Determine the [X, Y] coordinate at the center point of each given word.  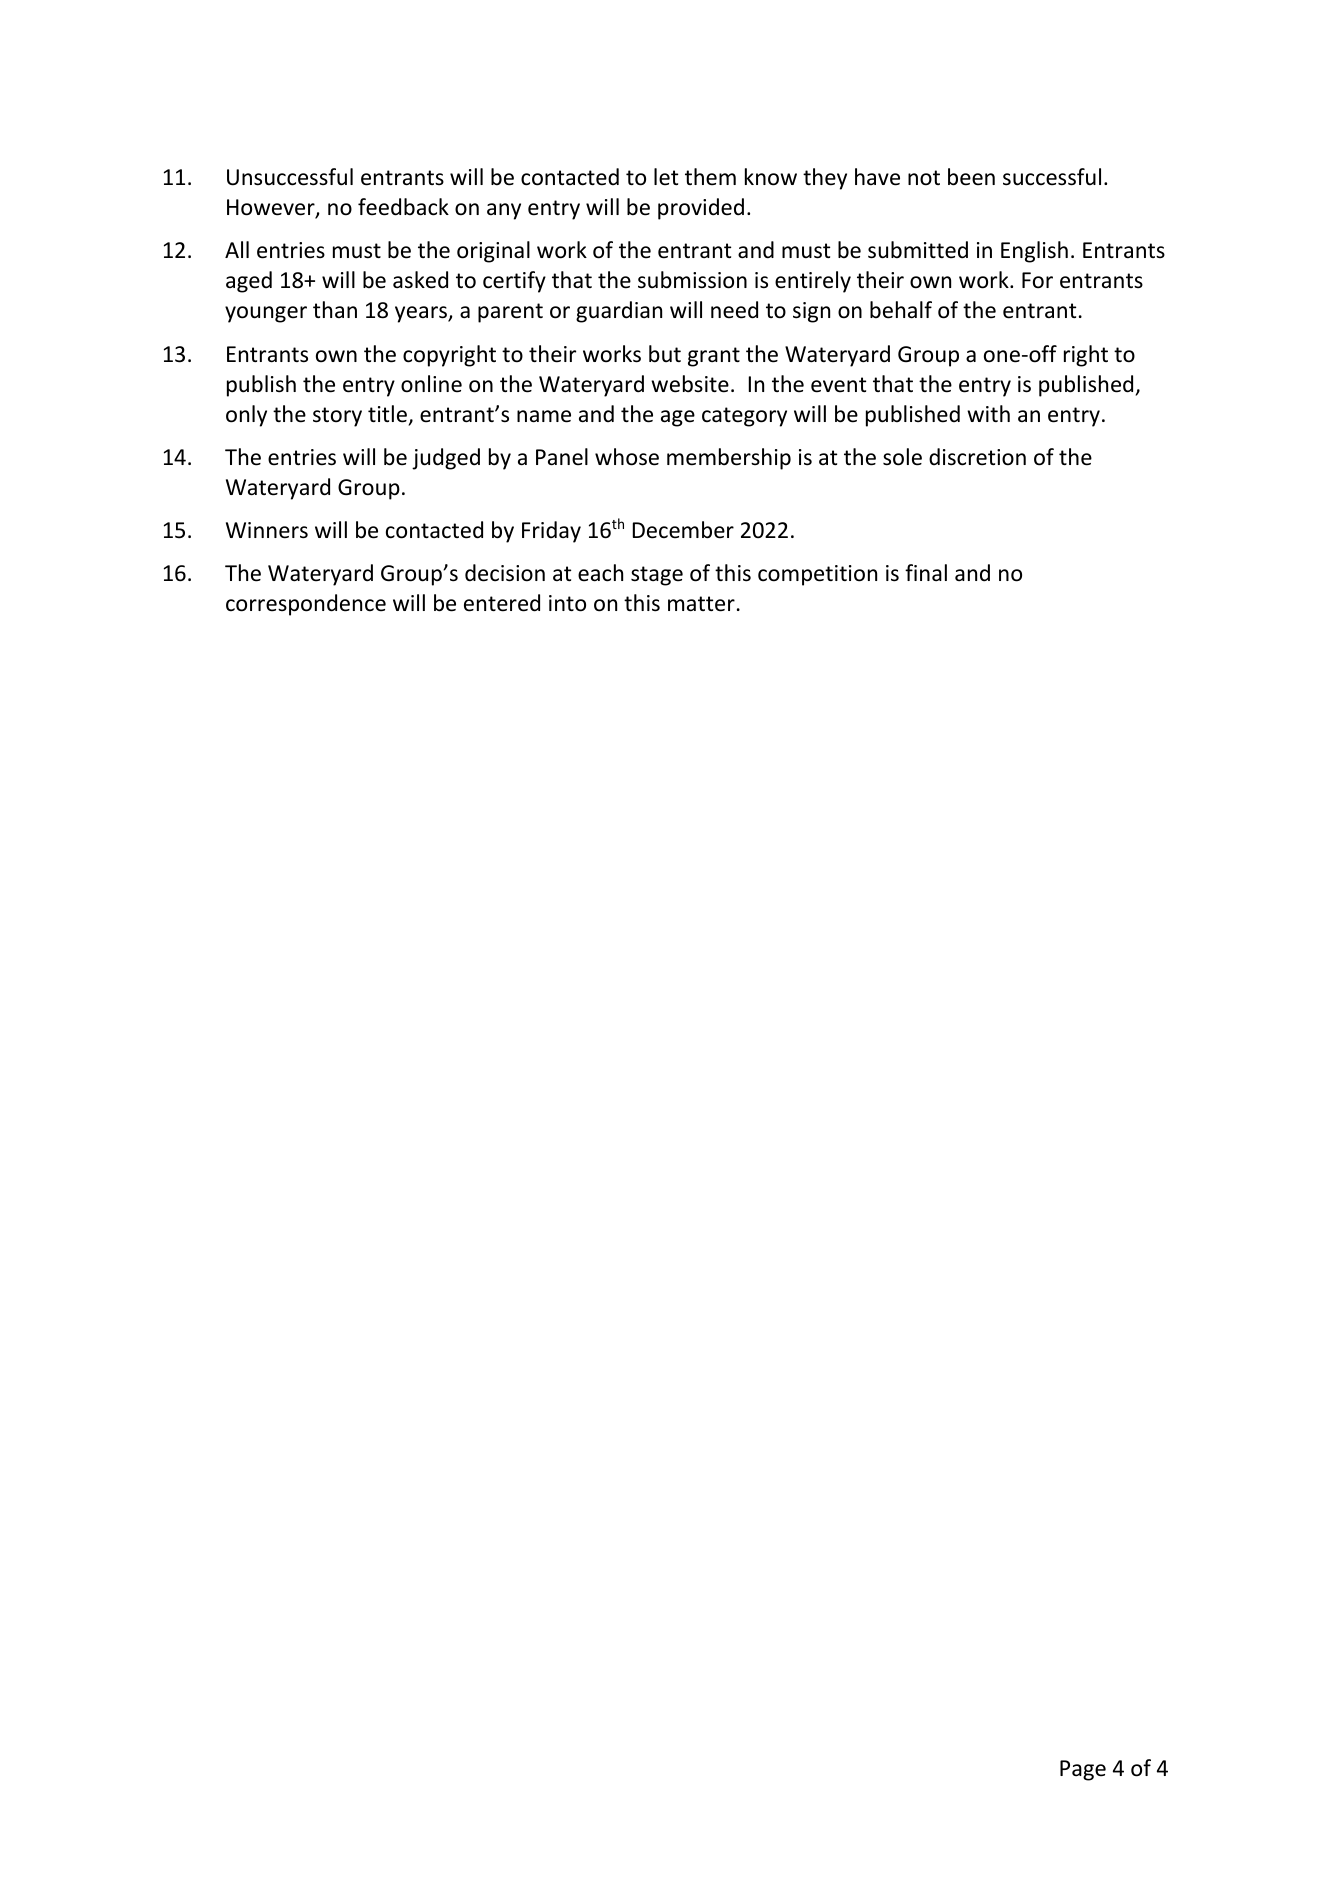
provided [701, 209]
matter [701, 604]
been [971, 177]
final [926, 572]
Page [1083, 1770]
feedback [403, 207]
